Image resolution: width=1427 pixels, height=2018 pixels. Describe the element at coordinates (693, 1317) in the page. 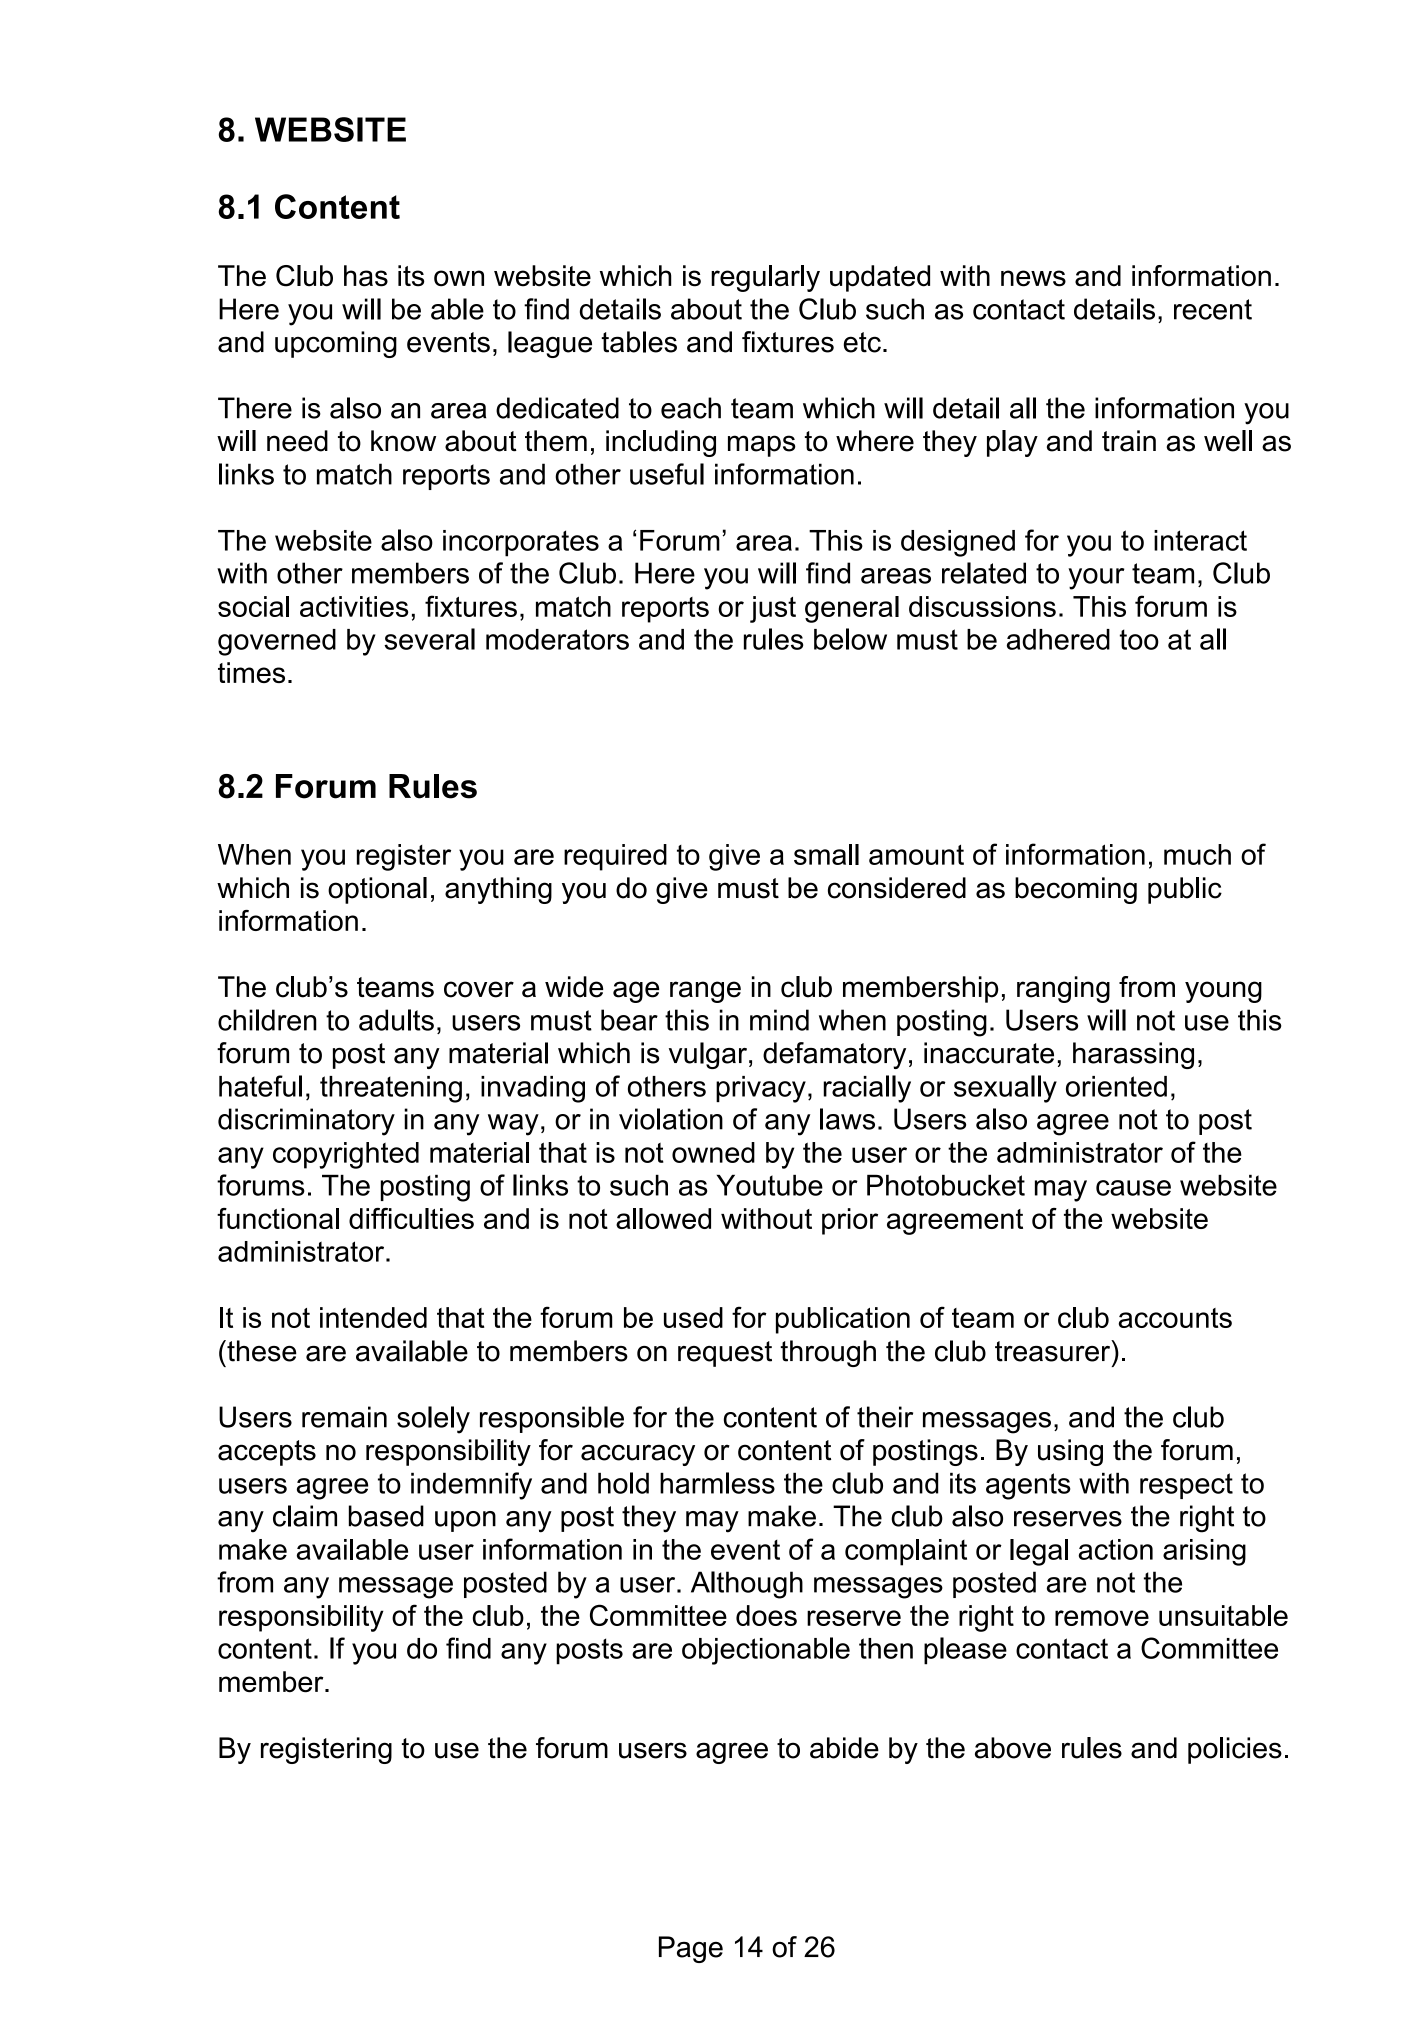

I see `used` at that location.
